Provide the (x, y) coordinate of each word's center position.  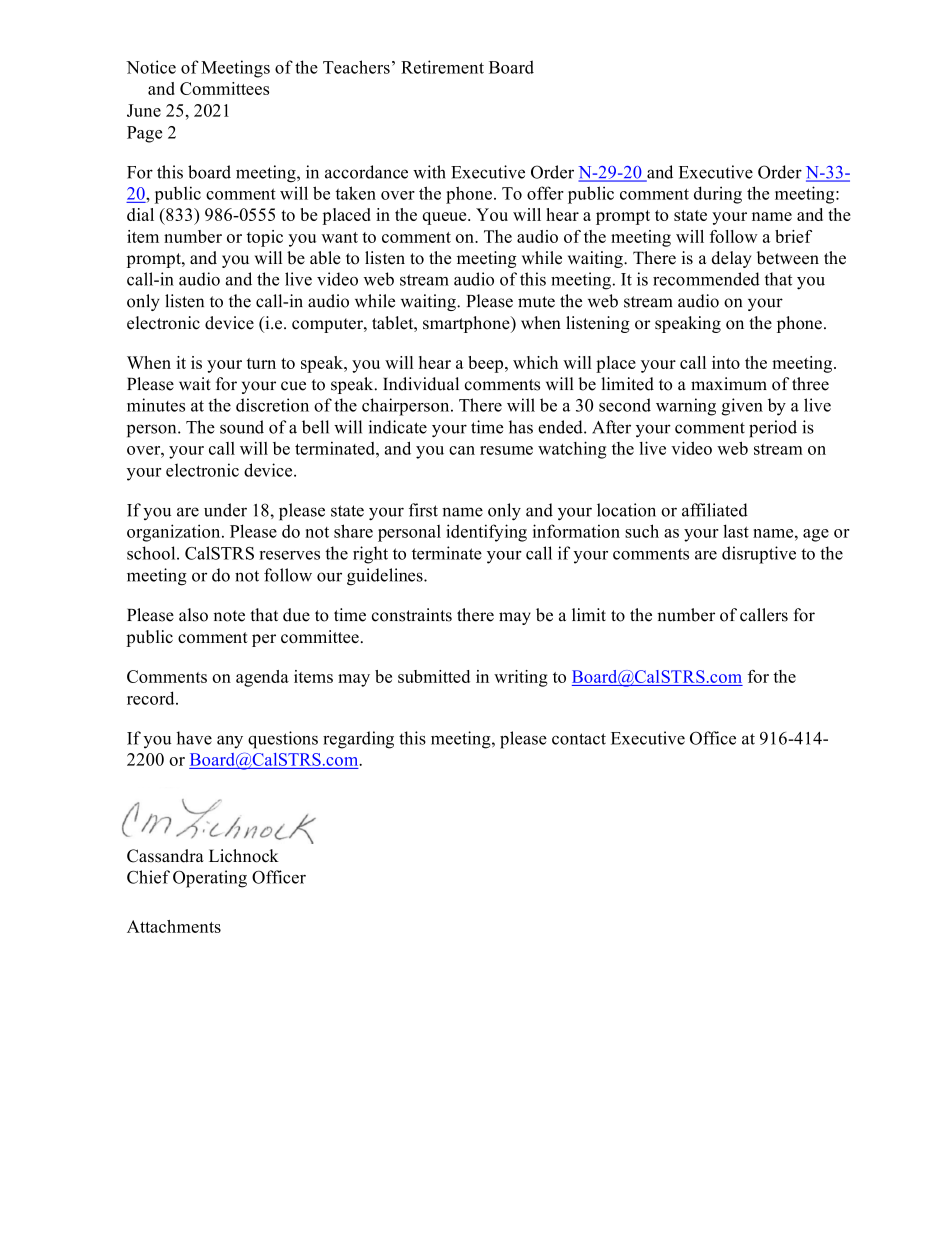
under (225, 510)
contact (579, 739)
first (423, 510)
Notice (151, 67)
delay (731, 259)
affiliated (715, 510)
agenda (262, 678)
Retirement (442, 67)
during (718, 195)
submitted (434, 676)
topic (265, 238)
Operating (210, 879)
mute (536, 302)
